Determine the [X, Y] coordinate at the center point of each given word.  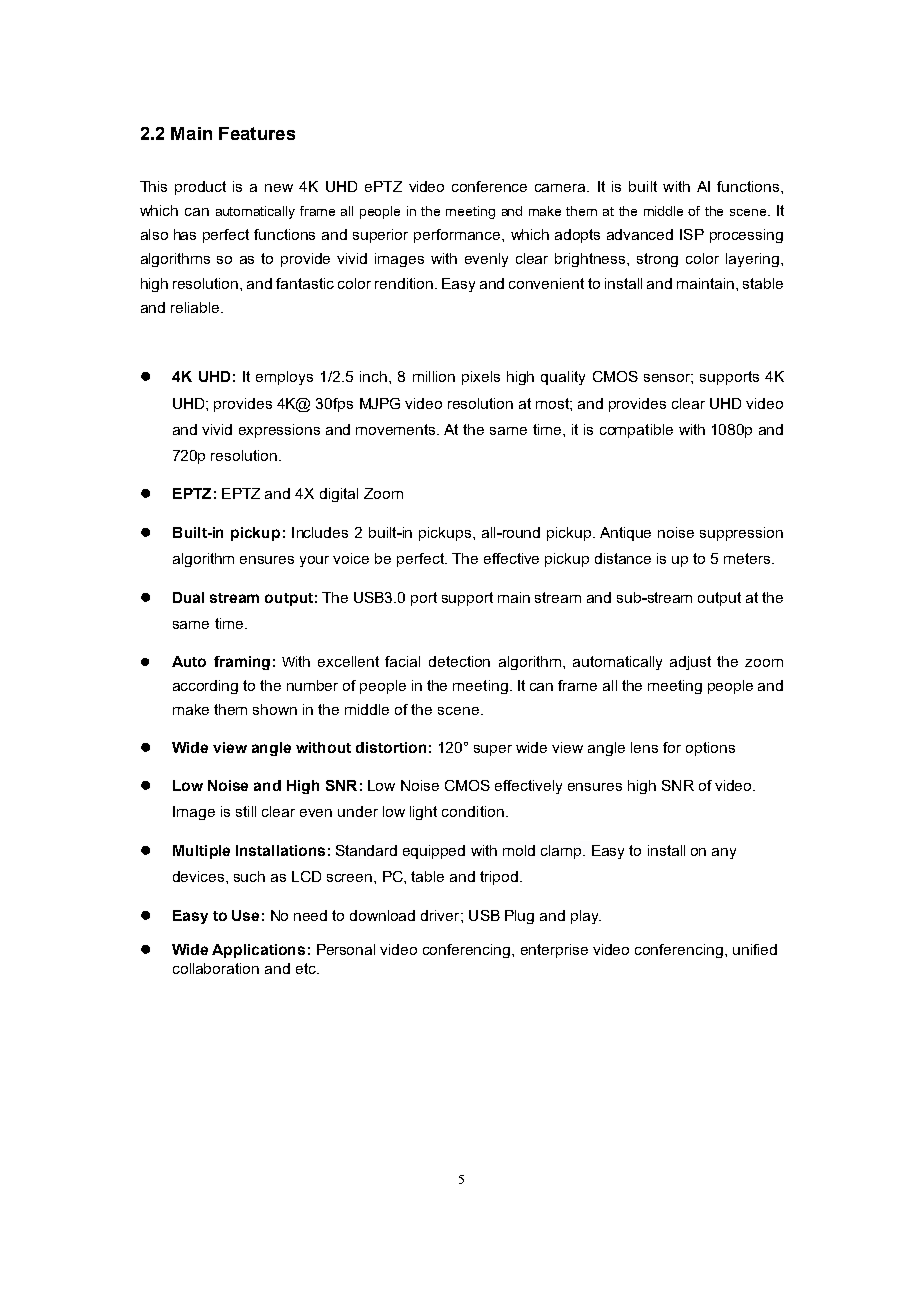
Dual [188, 597]
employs [284, 378]
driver [441, 915]
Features [257, 133]
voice [351, 558]
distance [623, 558]
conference [489, 186]
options [710, 749]
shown [275, 709]
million [434, 376]
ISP [692, 234]
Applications [258, 951]
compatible [636, 431]
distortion [391, 747]
